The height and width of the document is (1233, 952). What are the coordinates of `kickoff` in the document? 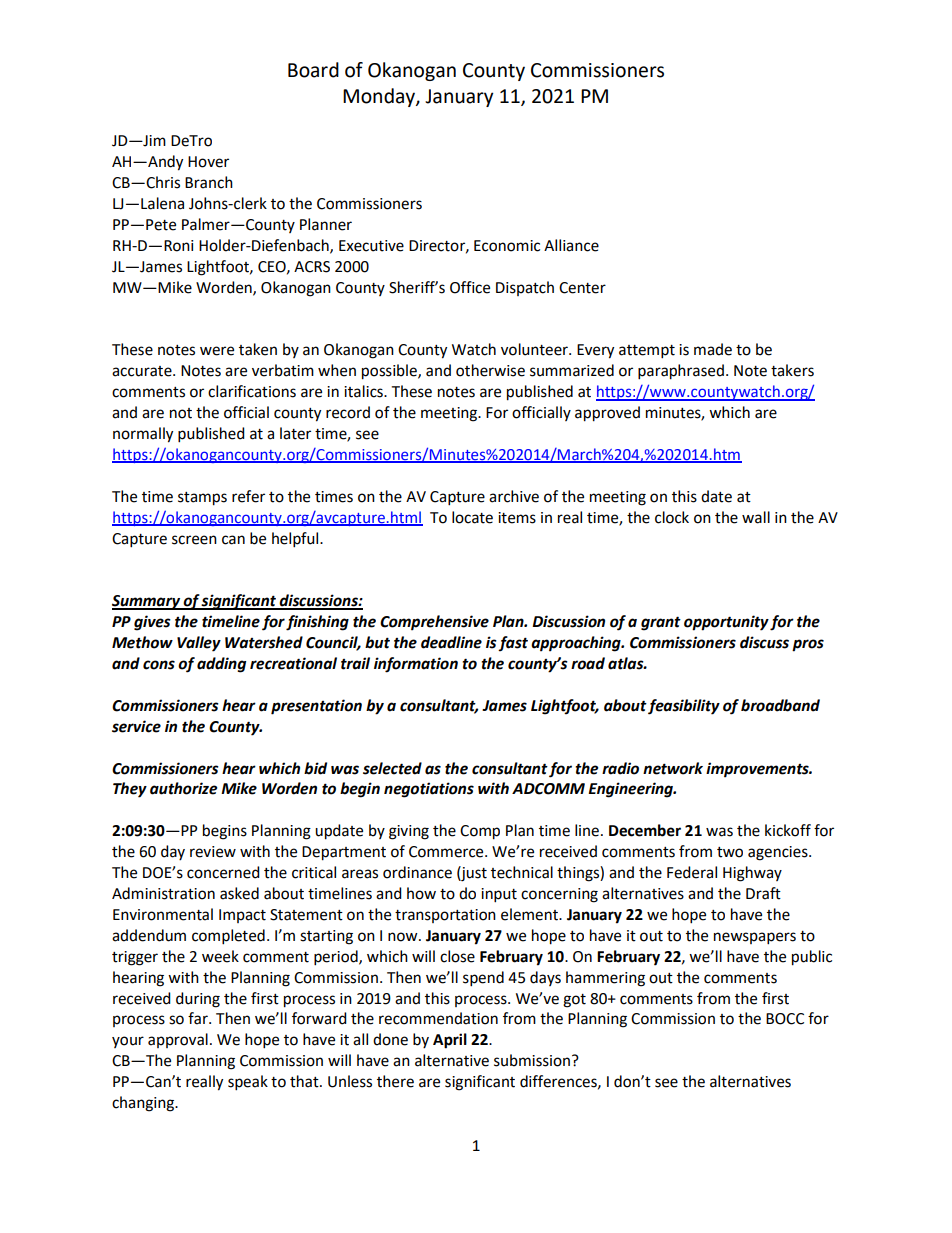 It's located at (788, 830).
